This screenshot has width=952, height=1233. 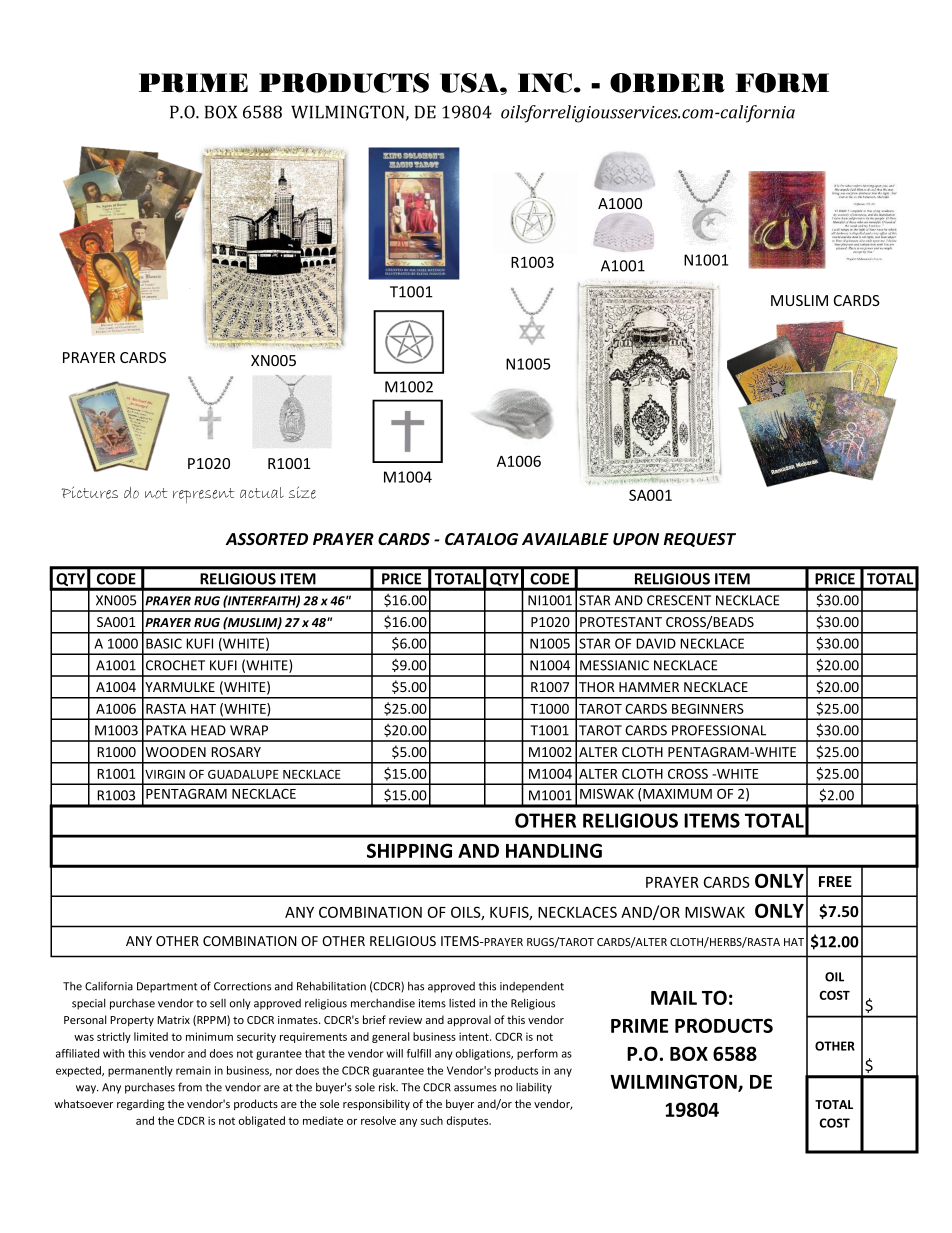 I want to click on INC, so click(x=545, y=83).
